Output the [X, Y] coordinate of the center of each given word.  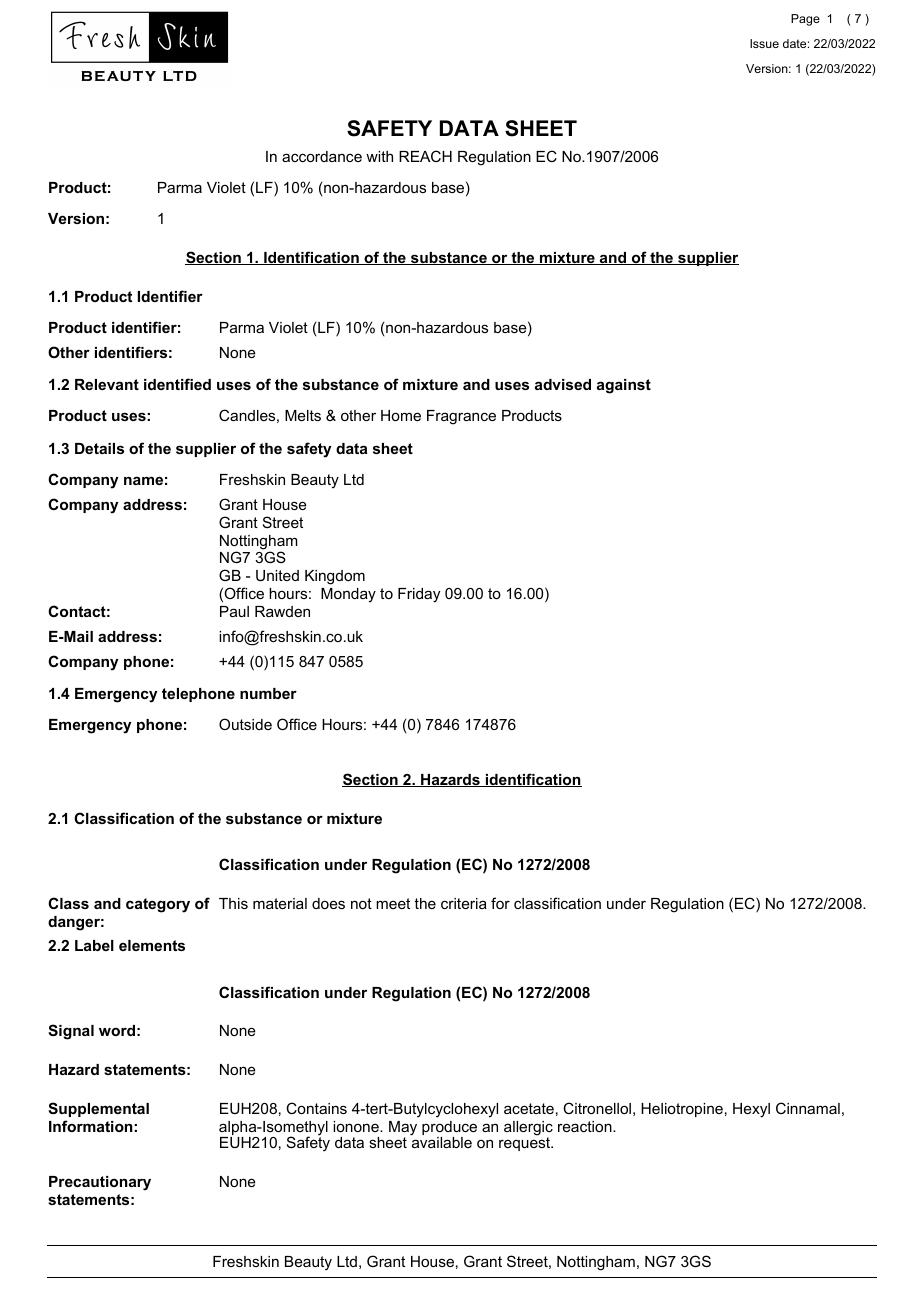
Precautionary [100, 1183]
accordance [322, 156]
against [624, 386]
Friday [419, 595]
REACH [425, 156]
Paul [234, 611]
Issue [764, 43]
